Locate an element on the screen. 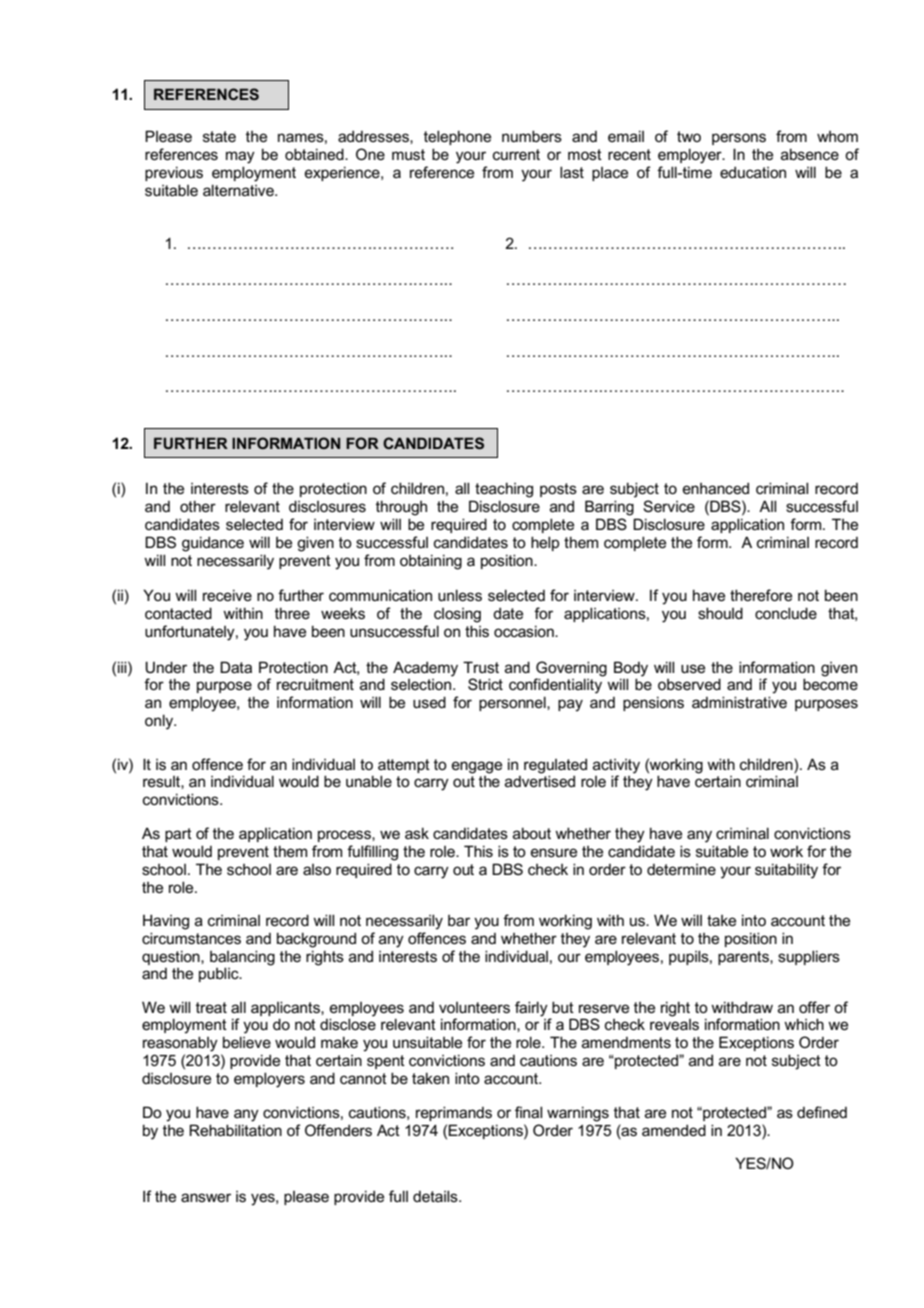  Trust is located at coordinates (481, 667).
